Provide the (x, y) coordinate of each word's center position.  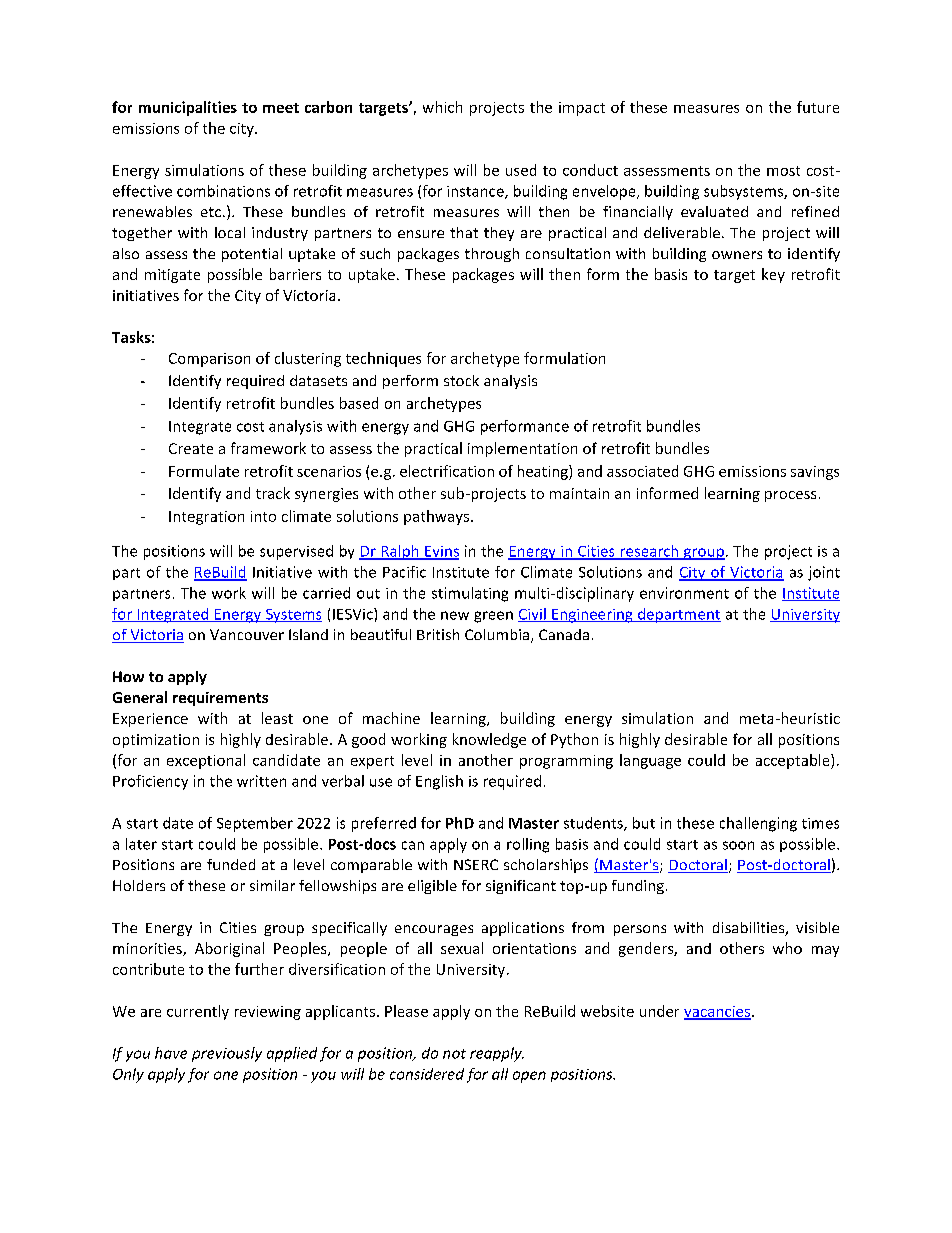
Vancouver (247, 634)
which (442, 107)
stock (461, 380)
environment (684, 593)
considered (427, 1074)
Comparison (209, 360)
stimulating (470, 594)
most (783, 171)
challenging (758, 824)
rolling (528, 845)
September (255, 824)
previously (227, 1054)
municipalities (188, 108)
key (773, 275)
